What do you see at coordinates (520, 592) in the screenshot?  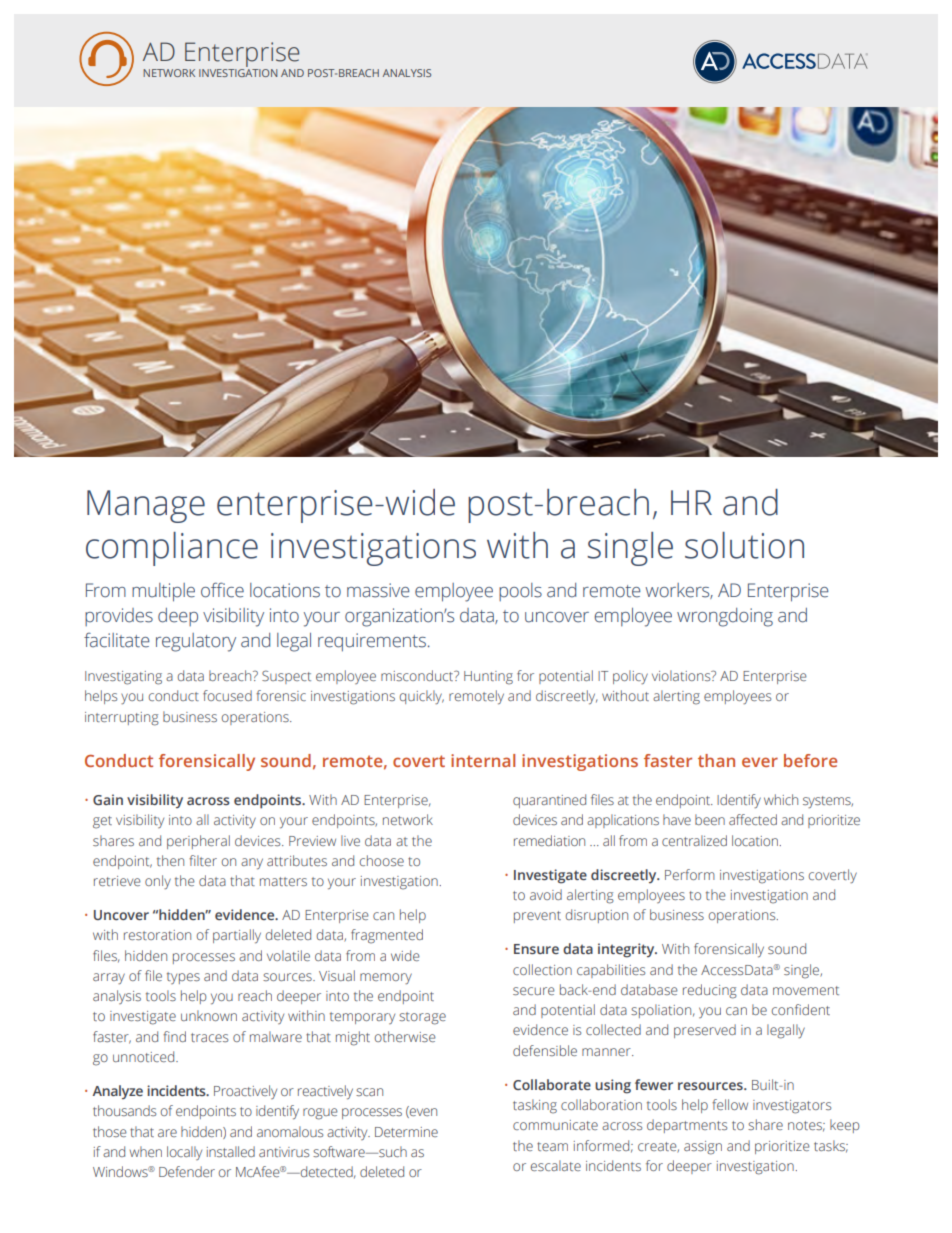 I see `pools` at bounding box center [520, 592].
